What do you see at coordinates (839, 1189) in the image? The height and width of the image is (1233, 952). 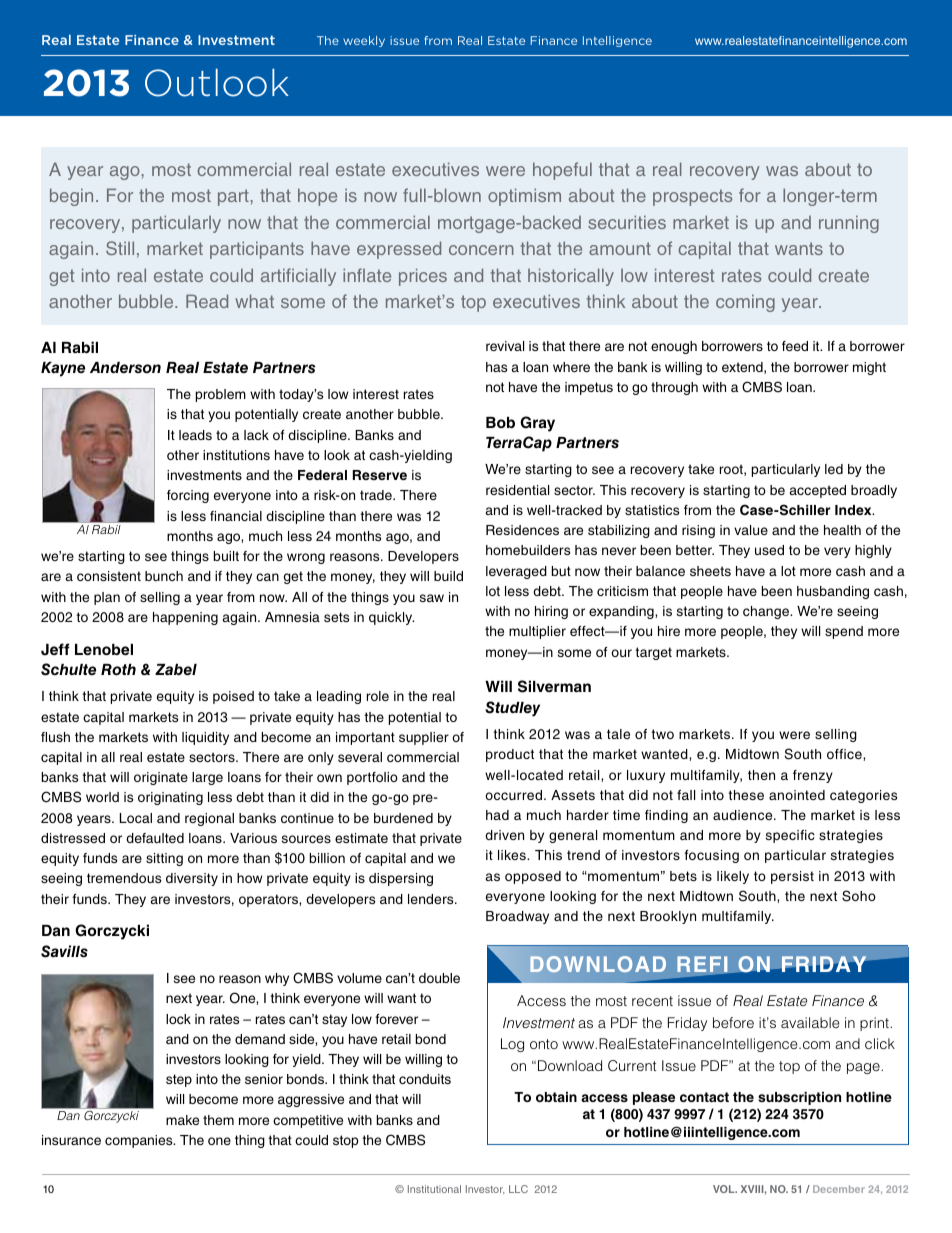 I see `December` at bounding box center [839, 1189].
